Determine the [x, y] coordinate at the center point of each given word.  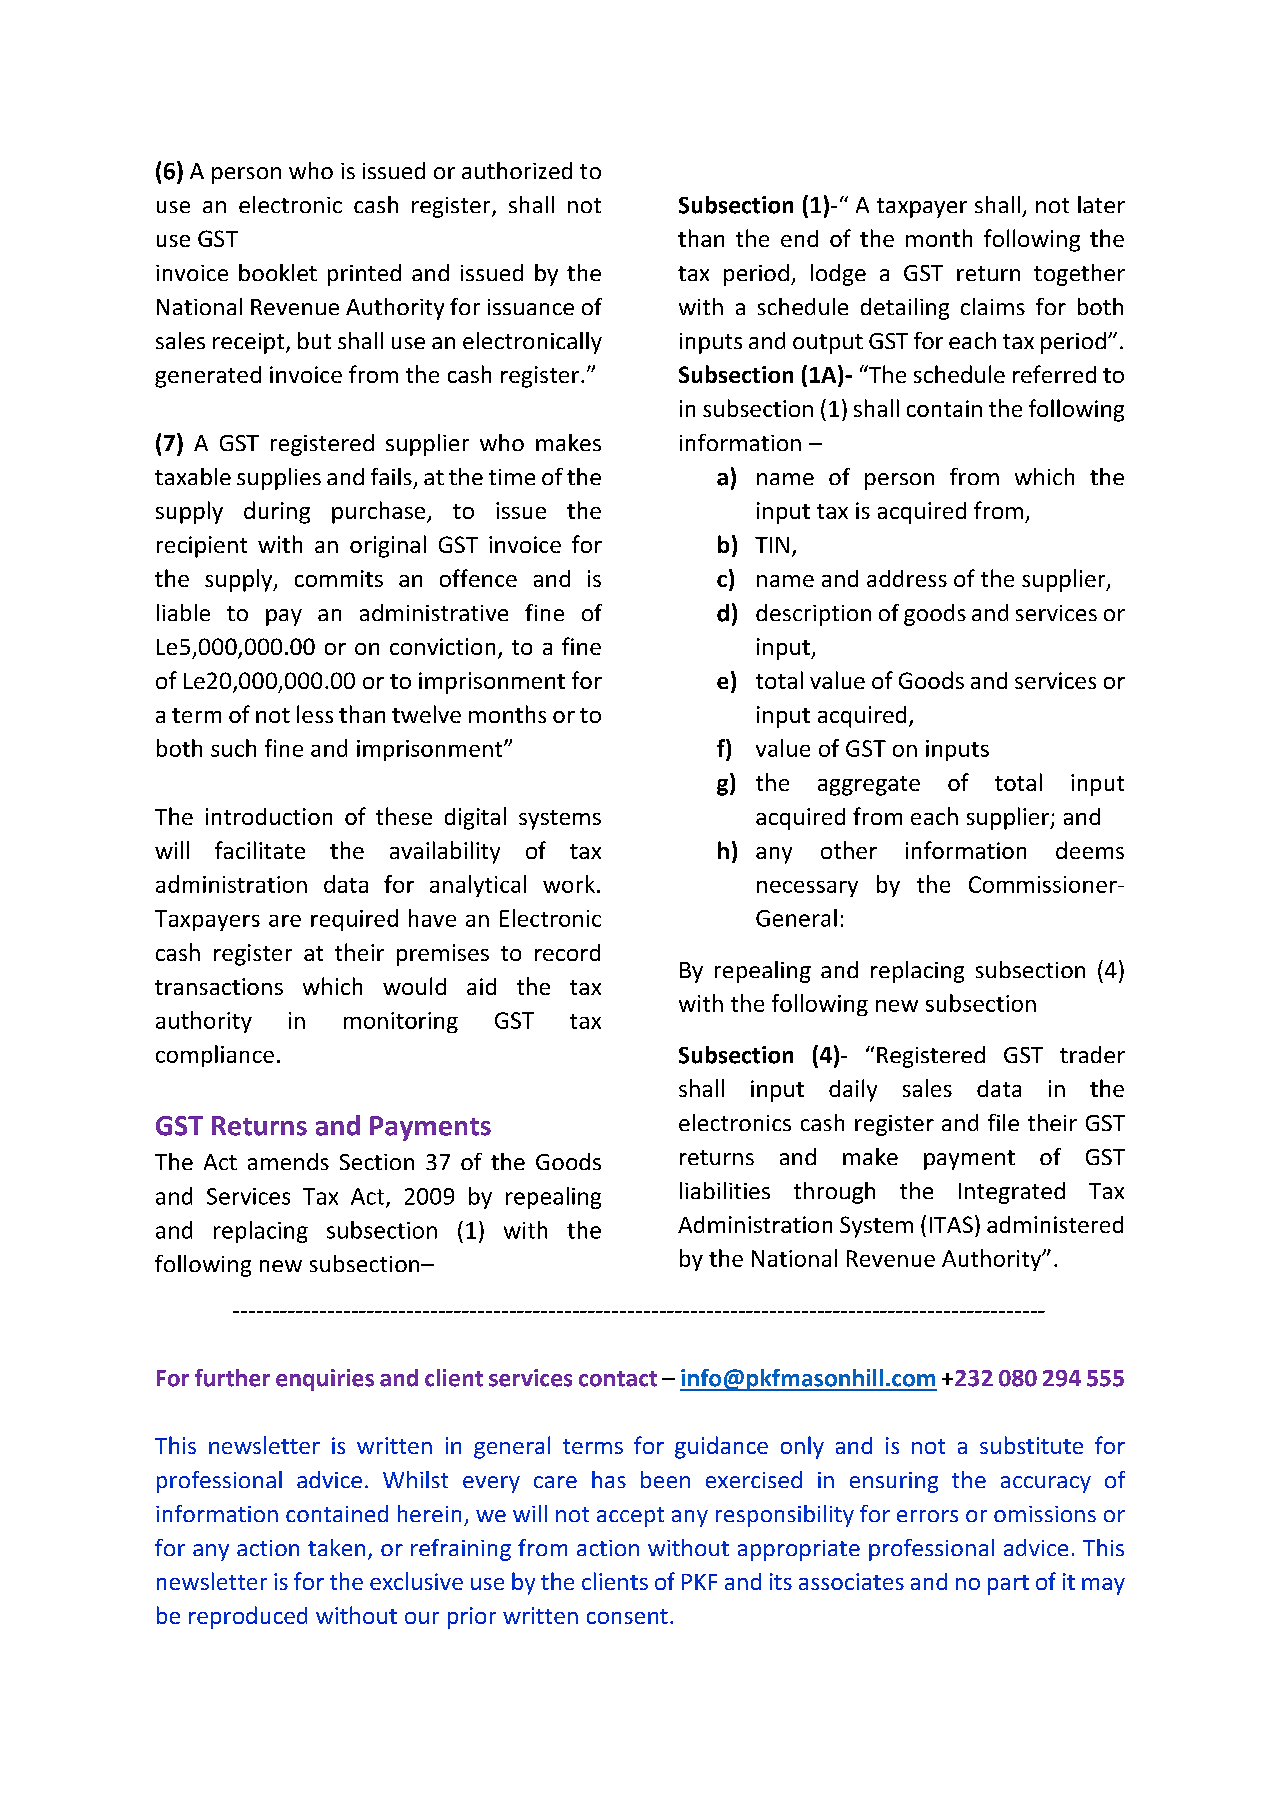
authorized [517, 170]
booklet [278, 272]
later [1101, 204]
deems [1090, 850]
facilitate [260, 850]
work [569, 884]
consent [627, 1616]
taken [336, 1547]
